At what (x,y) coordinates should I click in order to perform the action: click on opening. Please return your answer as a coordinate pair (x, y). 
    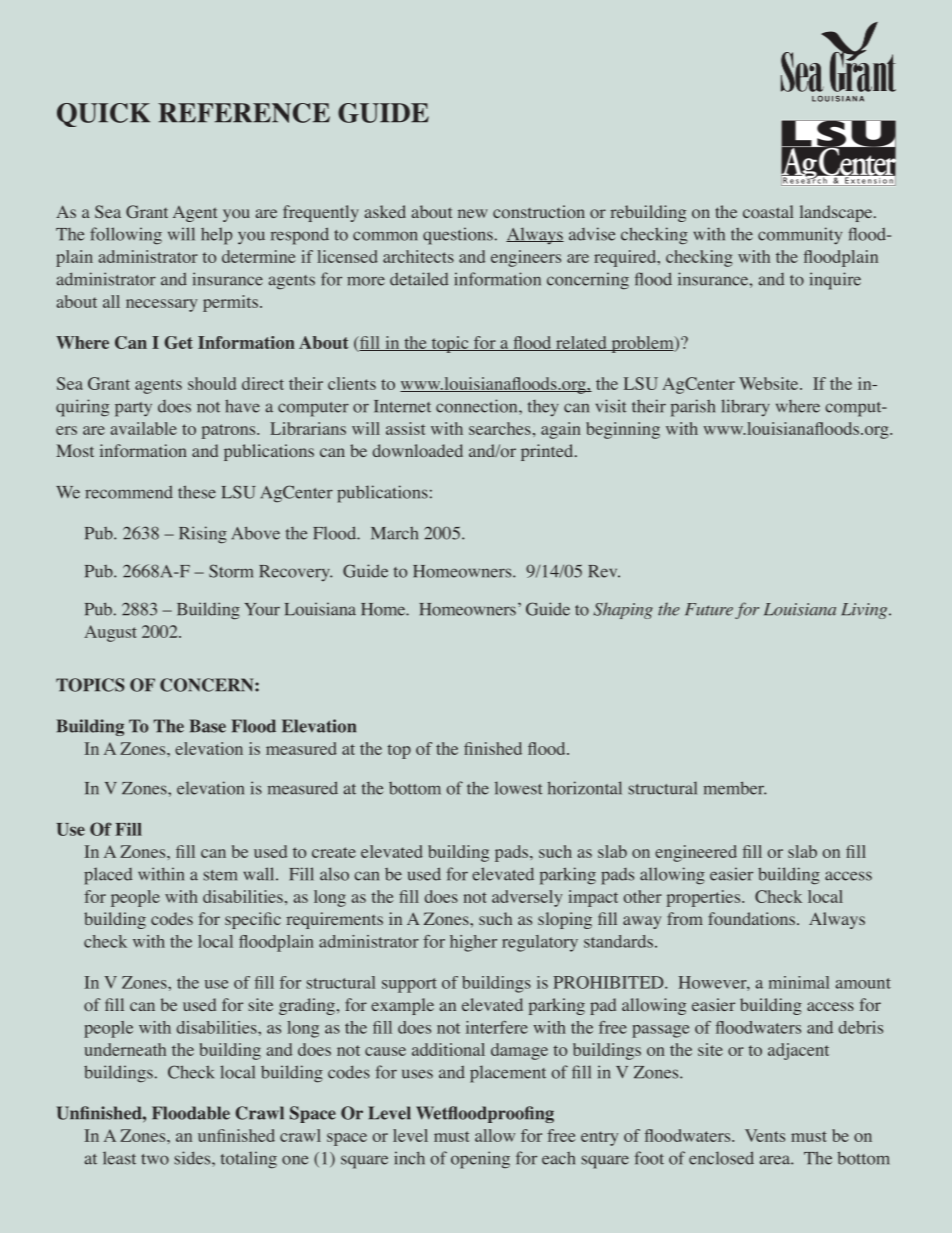
    Looking at the image, I should click on (480, 1160).
